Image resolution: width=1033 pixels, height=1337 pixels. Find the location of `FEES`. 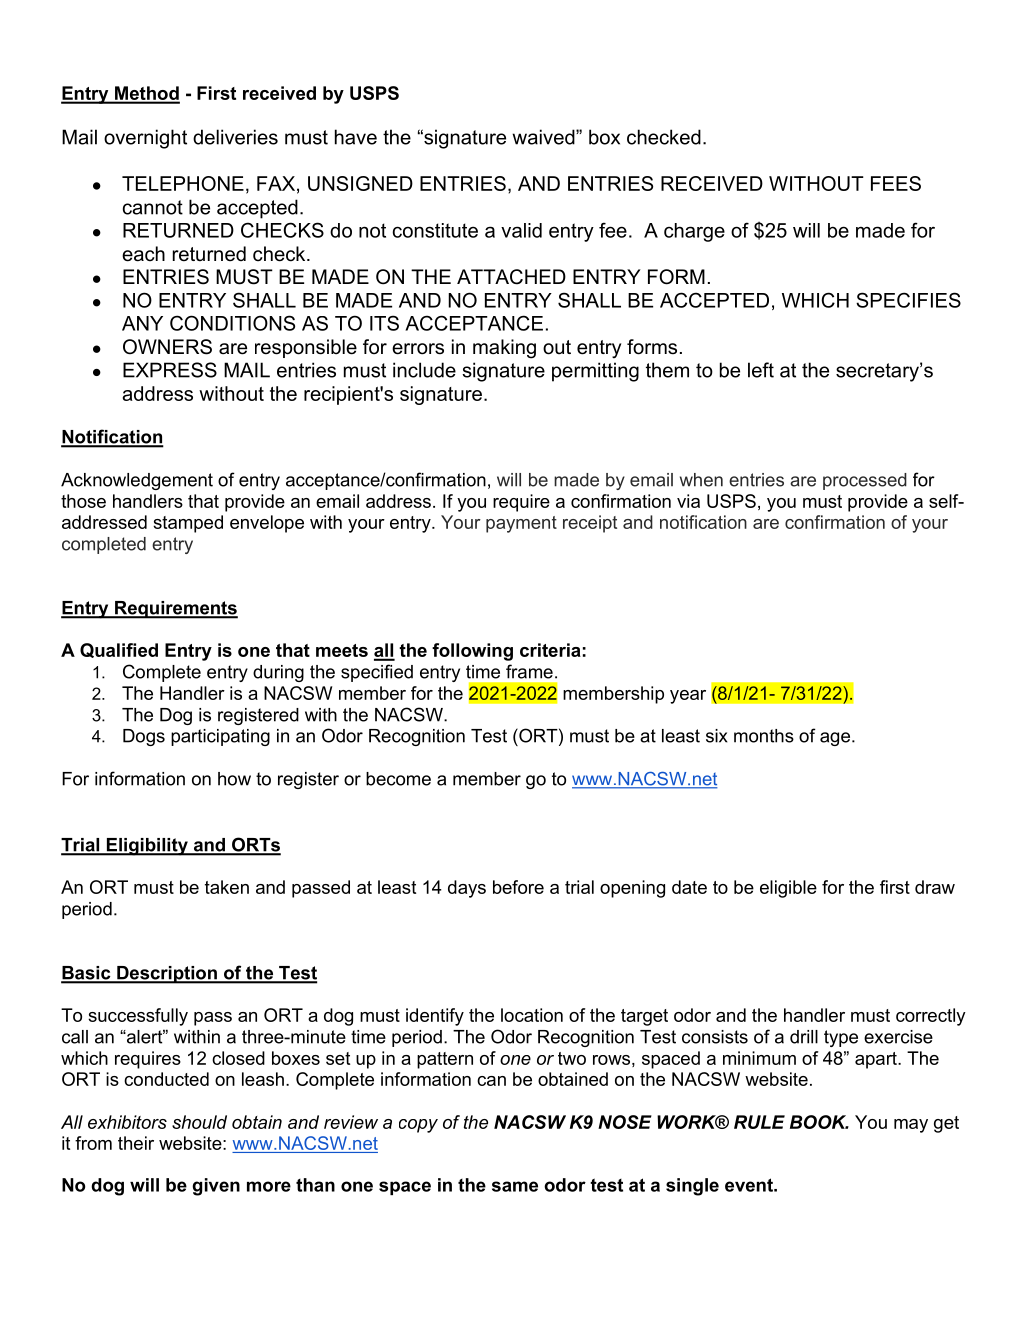

FEES is located at coordinates (896, 183).
